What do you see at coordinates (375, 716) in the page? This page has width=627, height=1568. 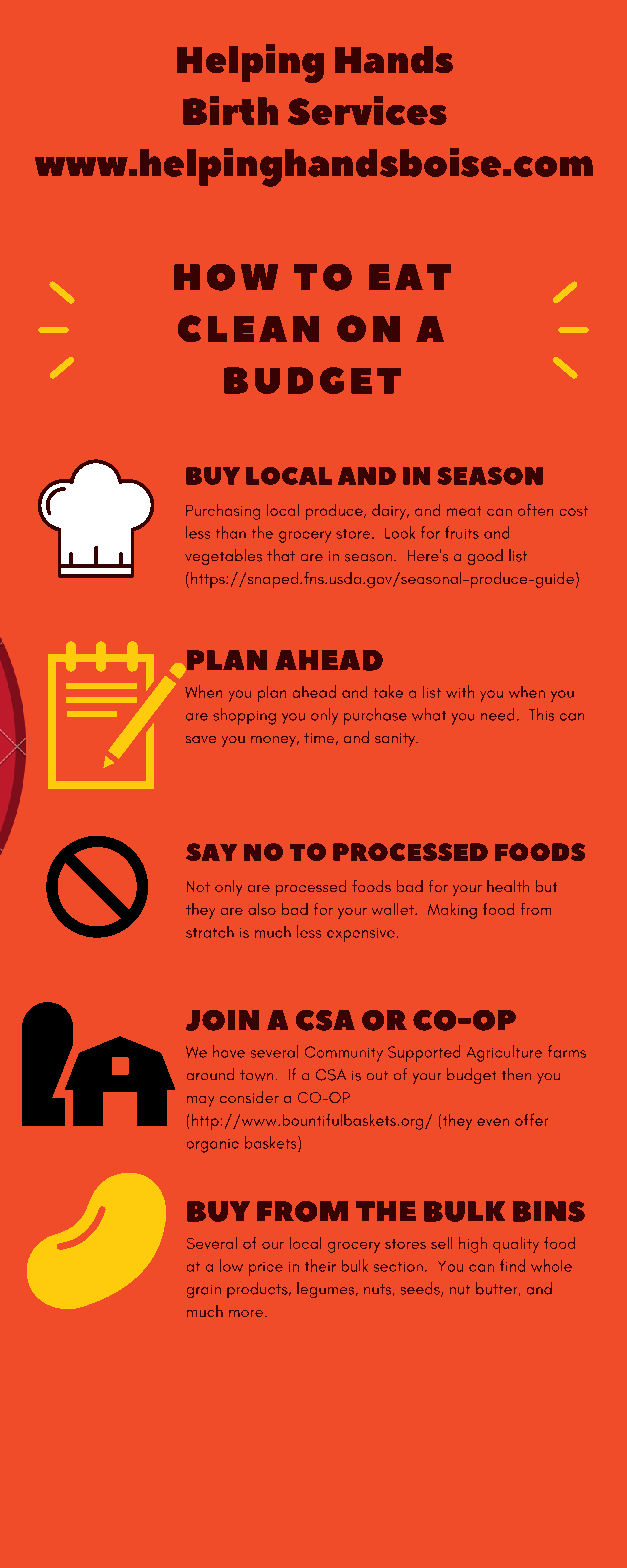 I see `purchase` at bounding box center [375, 716].
